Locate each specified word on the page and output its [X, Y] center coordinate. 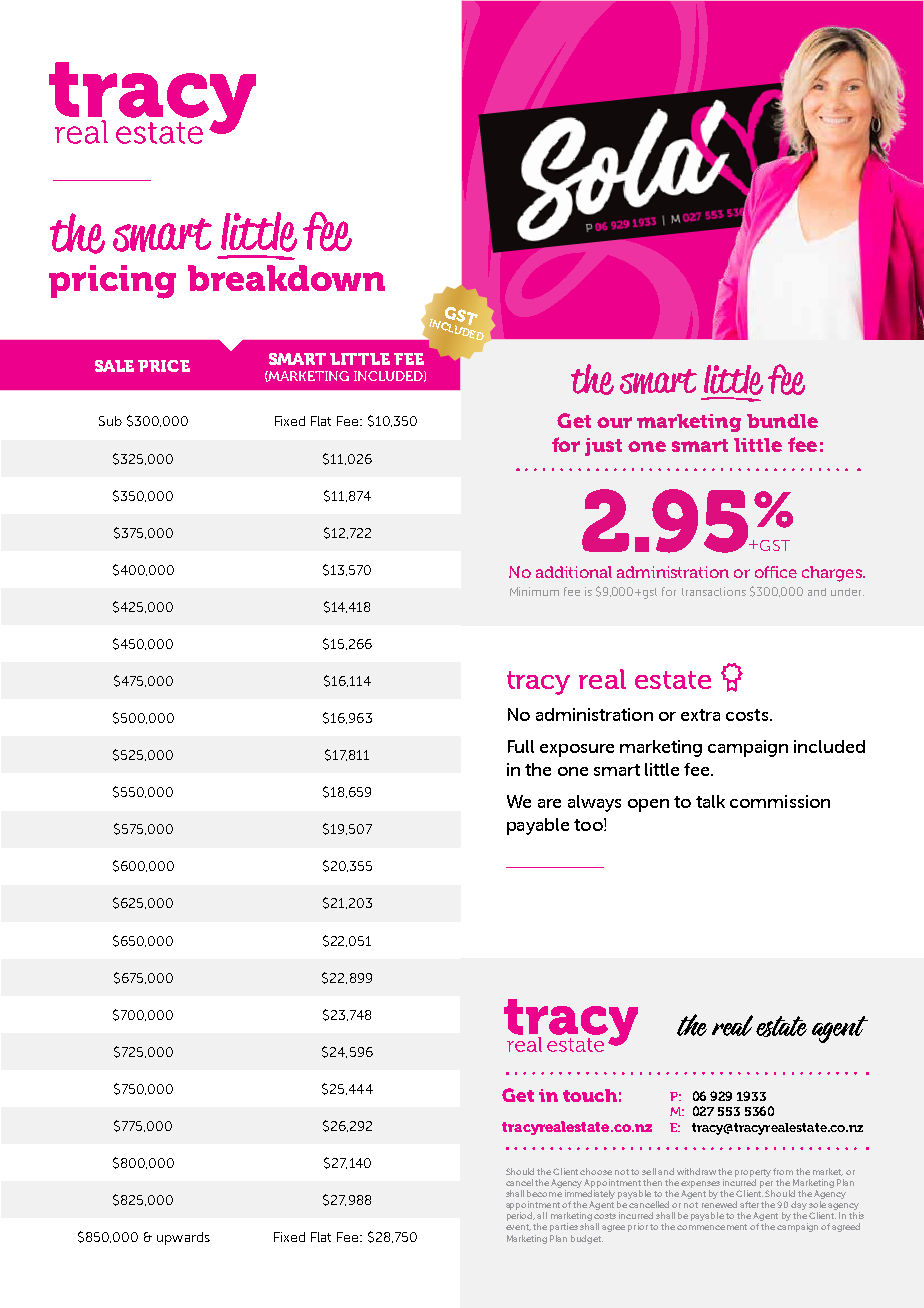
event [518, 1227]
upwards [183, 1238]
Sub [110, 421]
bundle [782, 421]
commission [780, 801]
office [776, 572]
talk [710, 801]
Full [521, 746]
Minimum [534, 591]
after [749, 1204]
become [544, 1193]
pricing [112, 282]
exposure [577, 750]
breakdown [286, 278]
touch [590, 1095]
